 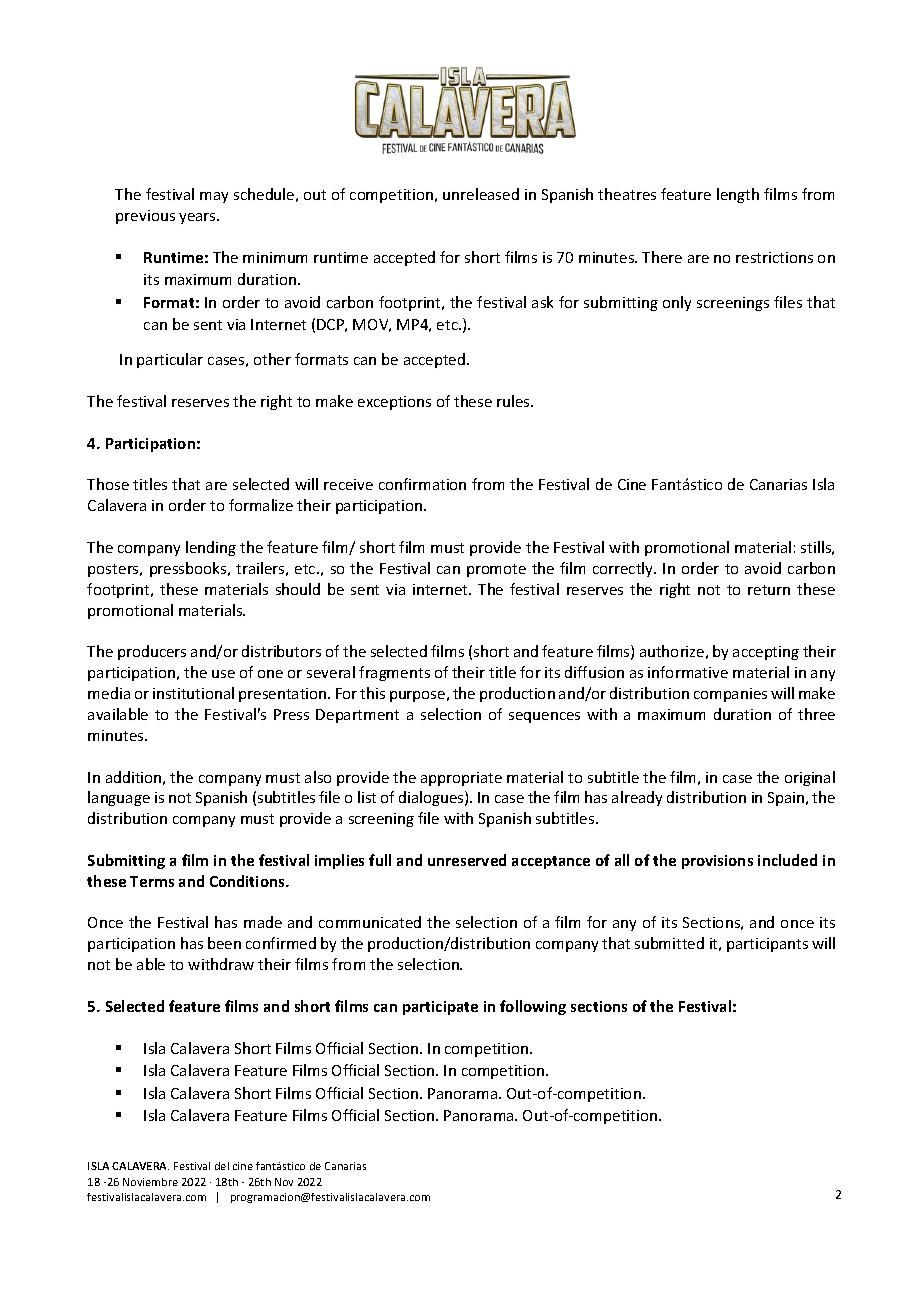 What do you see at coordinates (198, 218) in the image?
I see `years` at bounding box center [198, 218].
